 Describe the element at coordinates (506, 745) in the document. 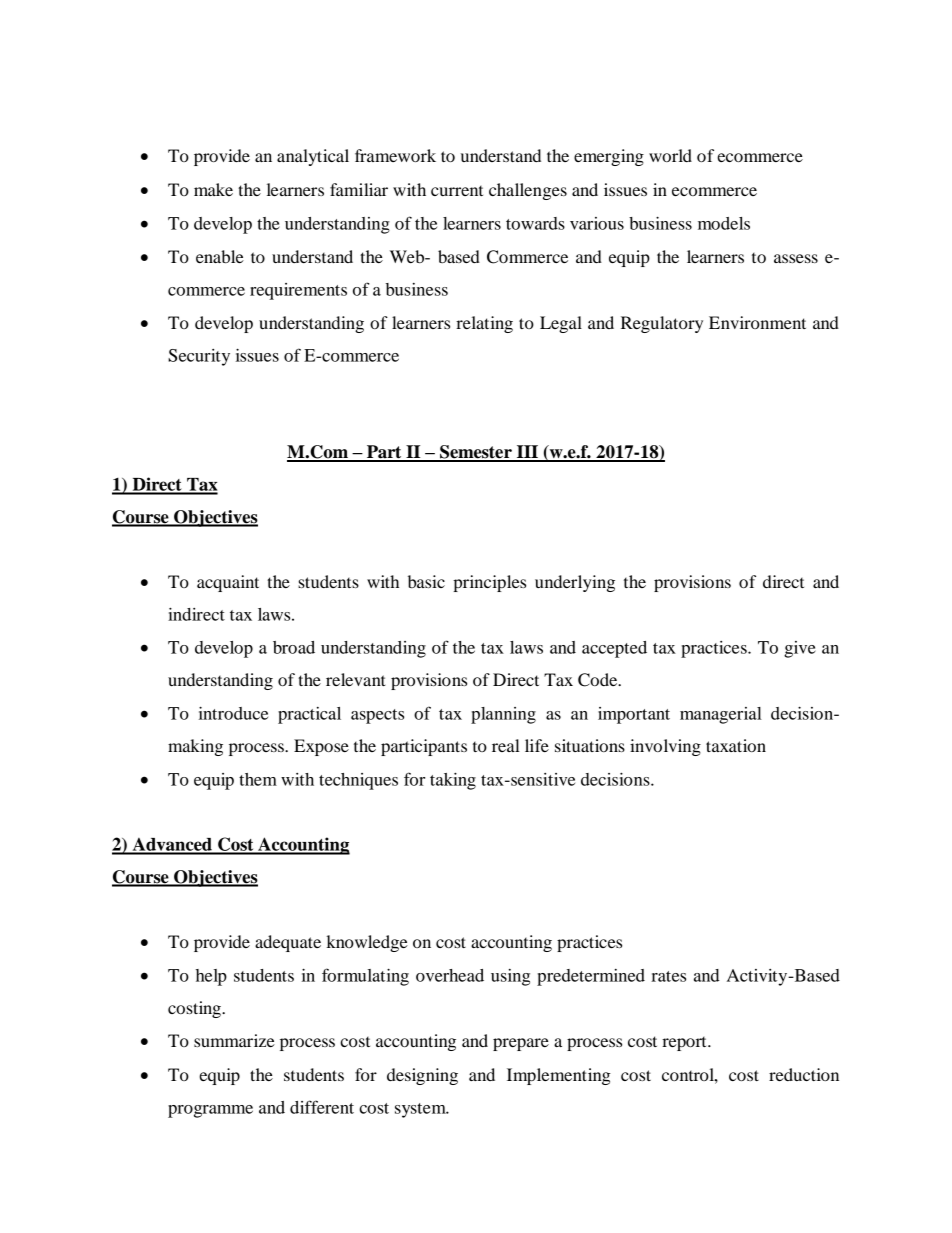

I see `real` at that location.
